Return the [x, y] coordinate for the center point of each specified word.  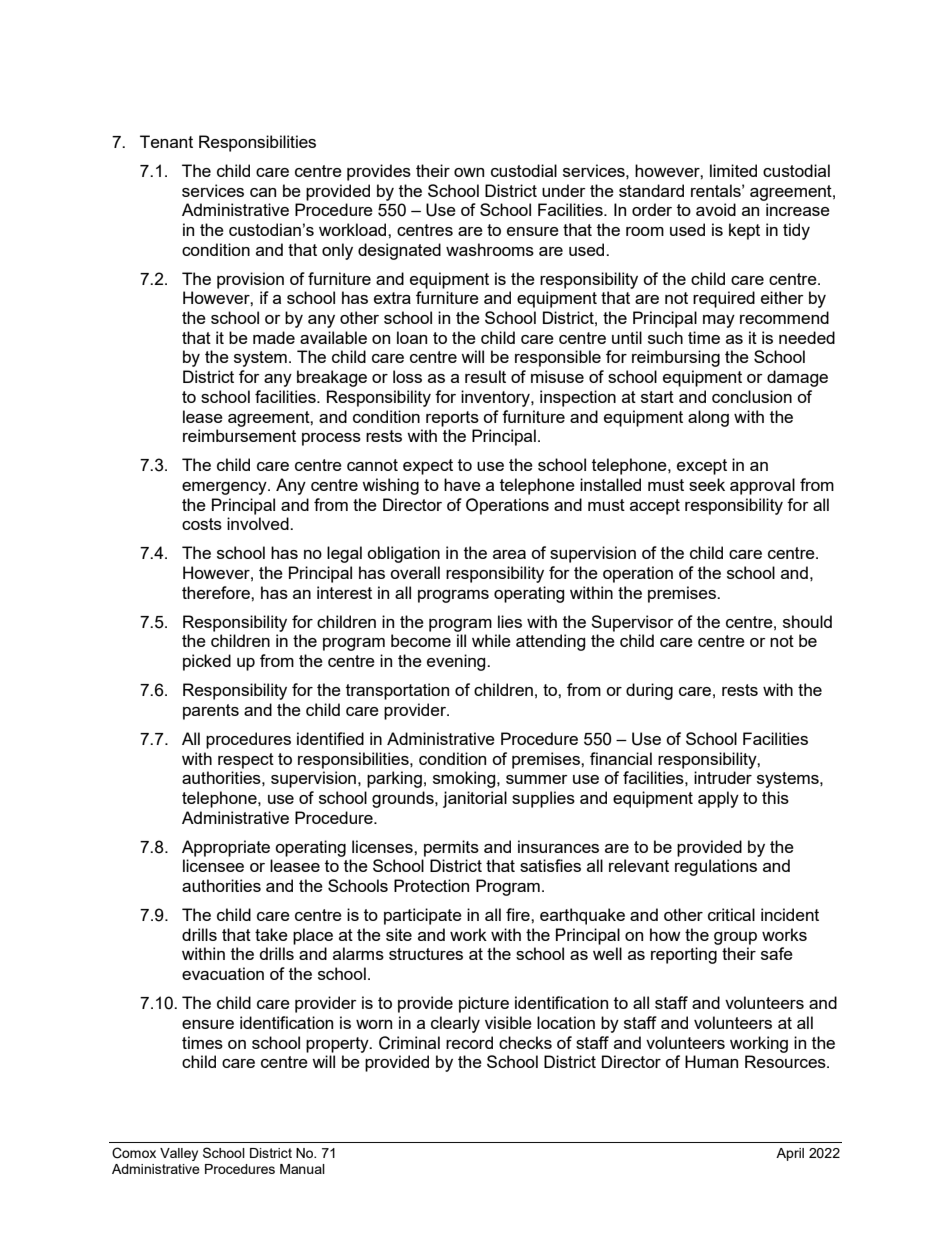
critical [731, 914]
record [469, 1042]
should [807, 621]
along [708, 418]
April [790, 1154]
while [491, 640]
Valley [179, 1154]
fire [519, 914]
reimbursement [239, 435]
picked [207, 662]
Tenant [166, 141]
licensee [213, 865]
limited [733, 170]
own [469, 172]
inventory [496, 398]
